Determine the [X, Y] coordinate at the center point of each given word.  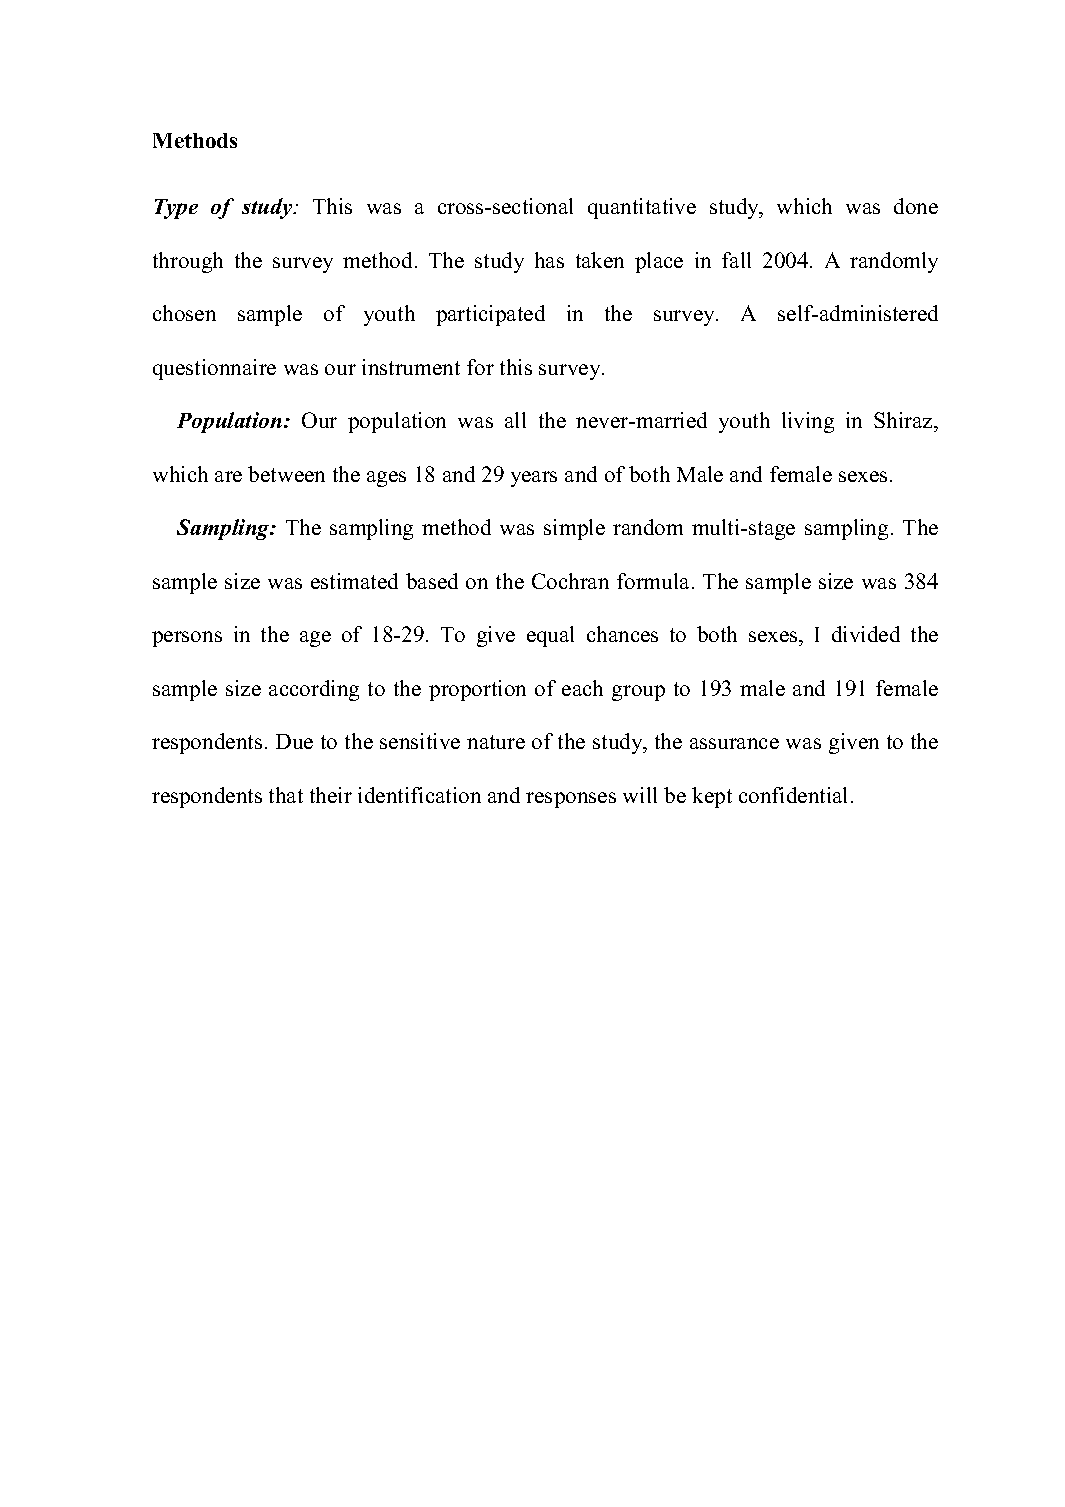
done [916, 206]
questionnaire [214, 369]
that [286, 795]
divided [866, 634]
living [808, 422]
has [549, 260]
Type [176, 209]
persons [187, 639]
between [286, 474]
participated [490, 315]
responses [571, 800]
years [534, 479]
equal [550, 636]
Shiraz [904, 422]
